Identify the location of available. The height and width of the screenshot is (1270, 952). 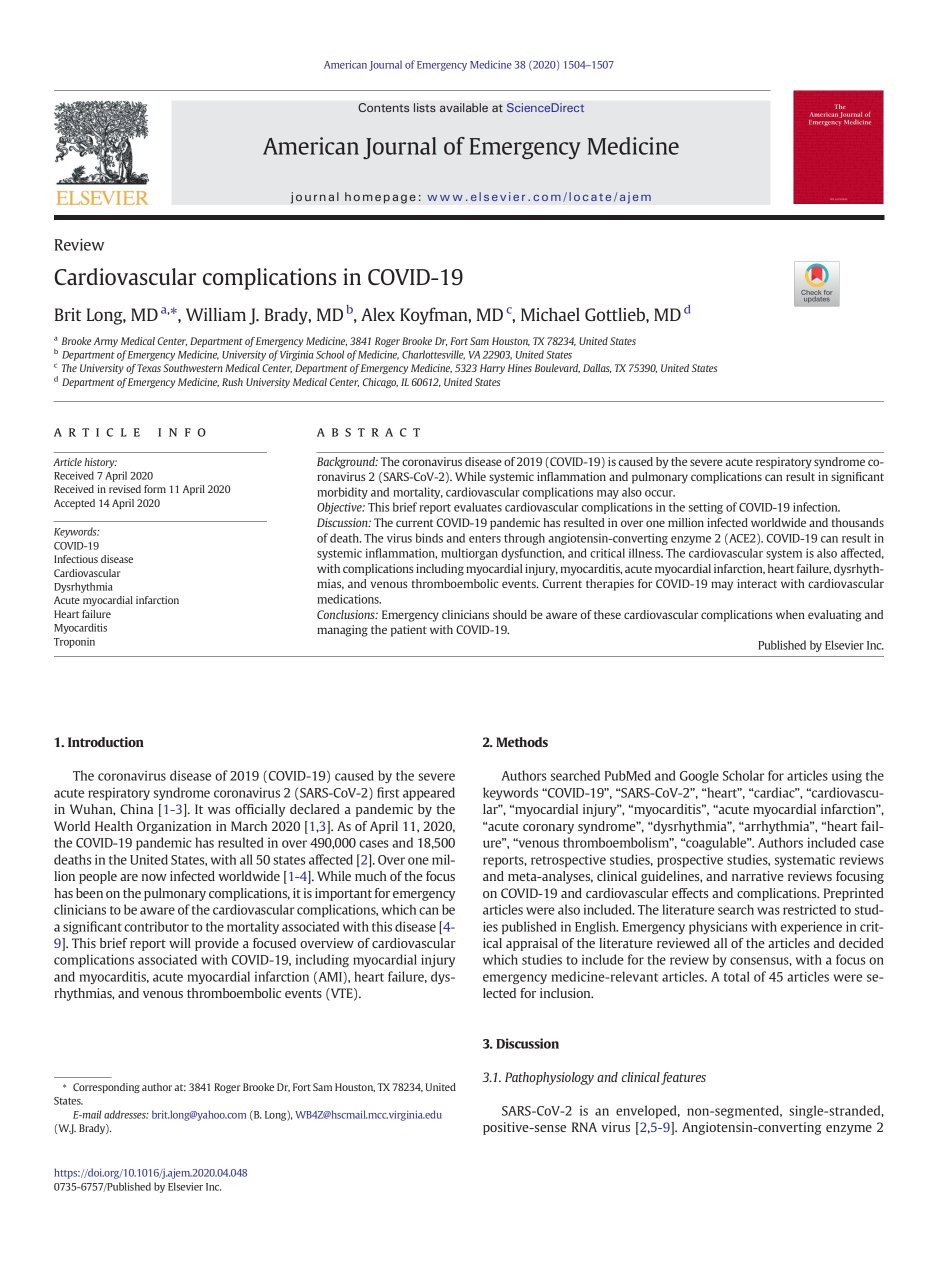
(464, 107).
